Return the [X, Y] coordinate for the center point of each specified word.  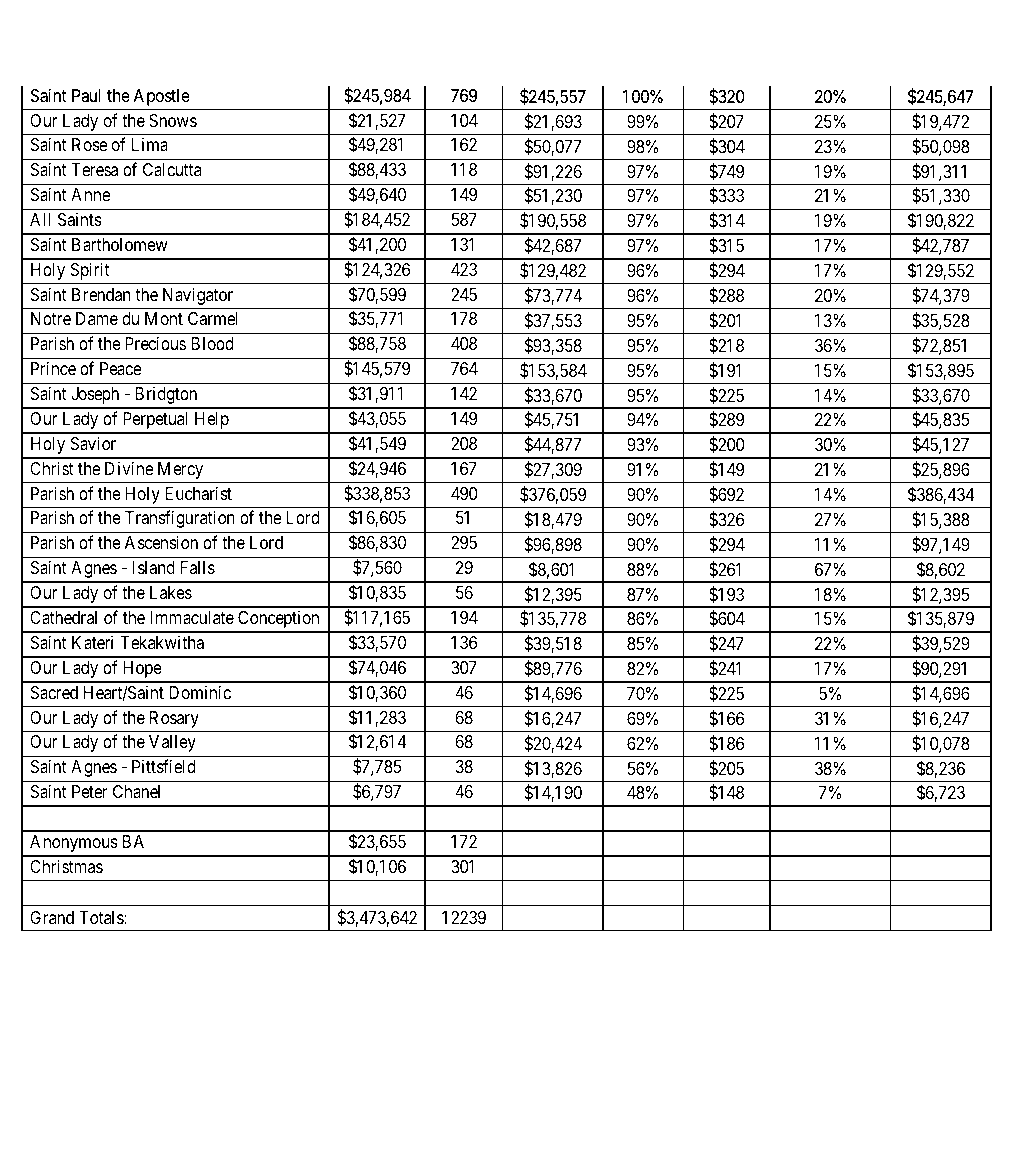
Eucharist [198, 493]
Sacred [54, 693]
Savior [93, 443]
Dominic [200, 692]
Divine [129, 468]
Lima [150, 144]
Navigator [198, 296]
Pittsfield [164, 766]
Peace [120, 369]
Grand [52, 917]
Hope [142, 669]
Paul [86, 95]
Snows [173, 121]
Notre [51, 318]
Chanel [136, 792]
